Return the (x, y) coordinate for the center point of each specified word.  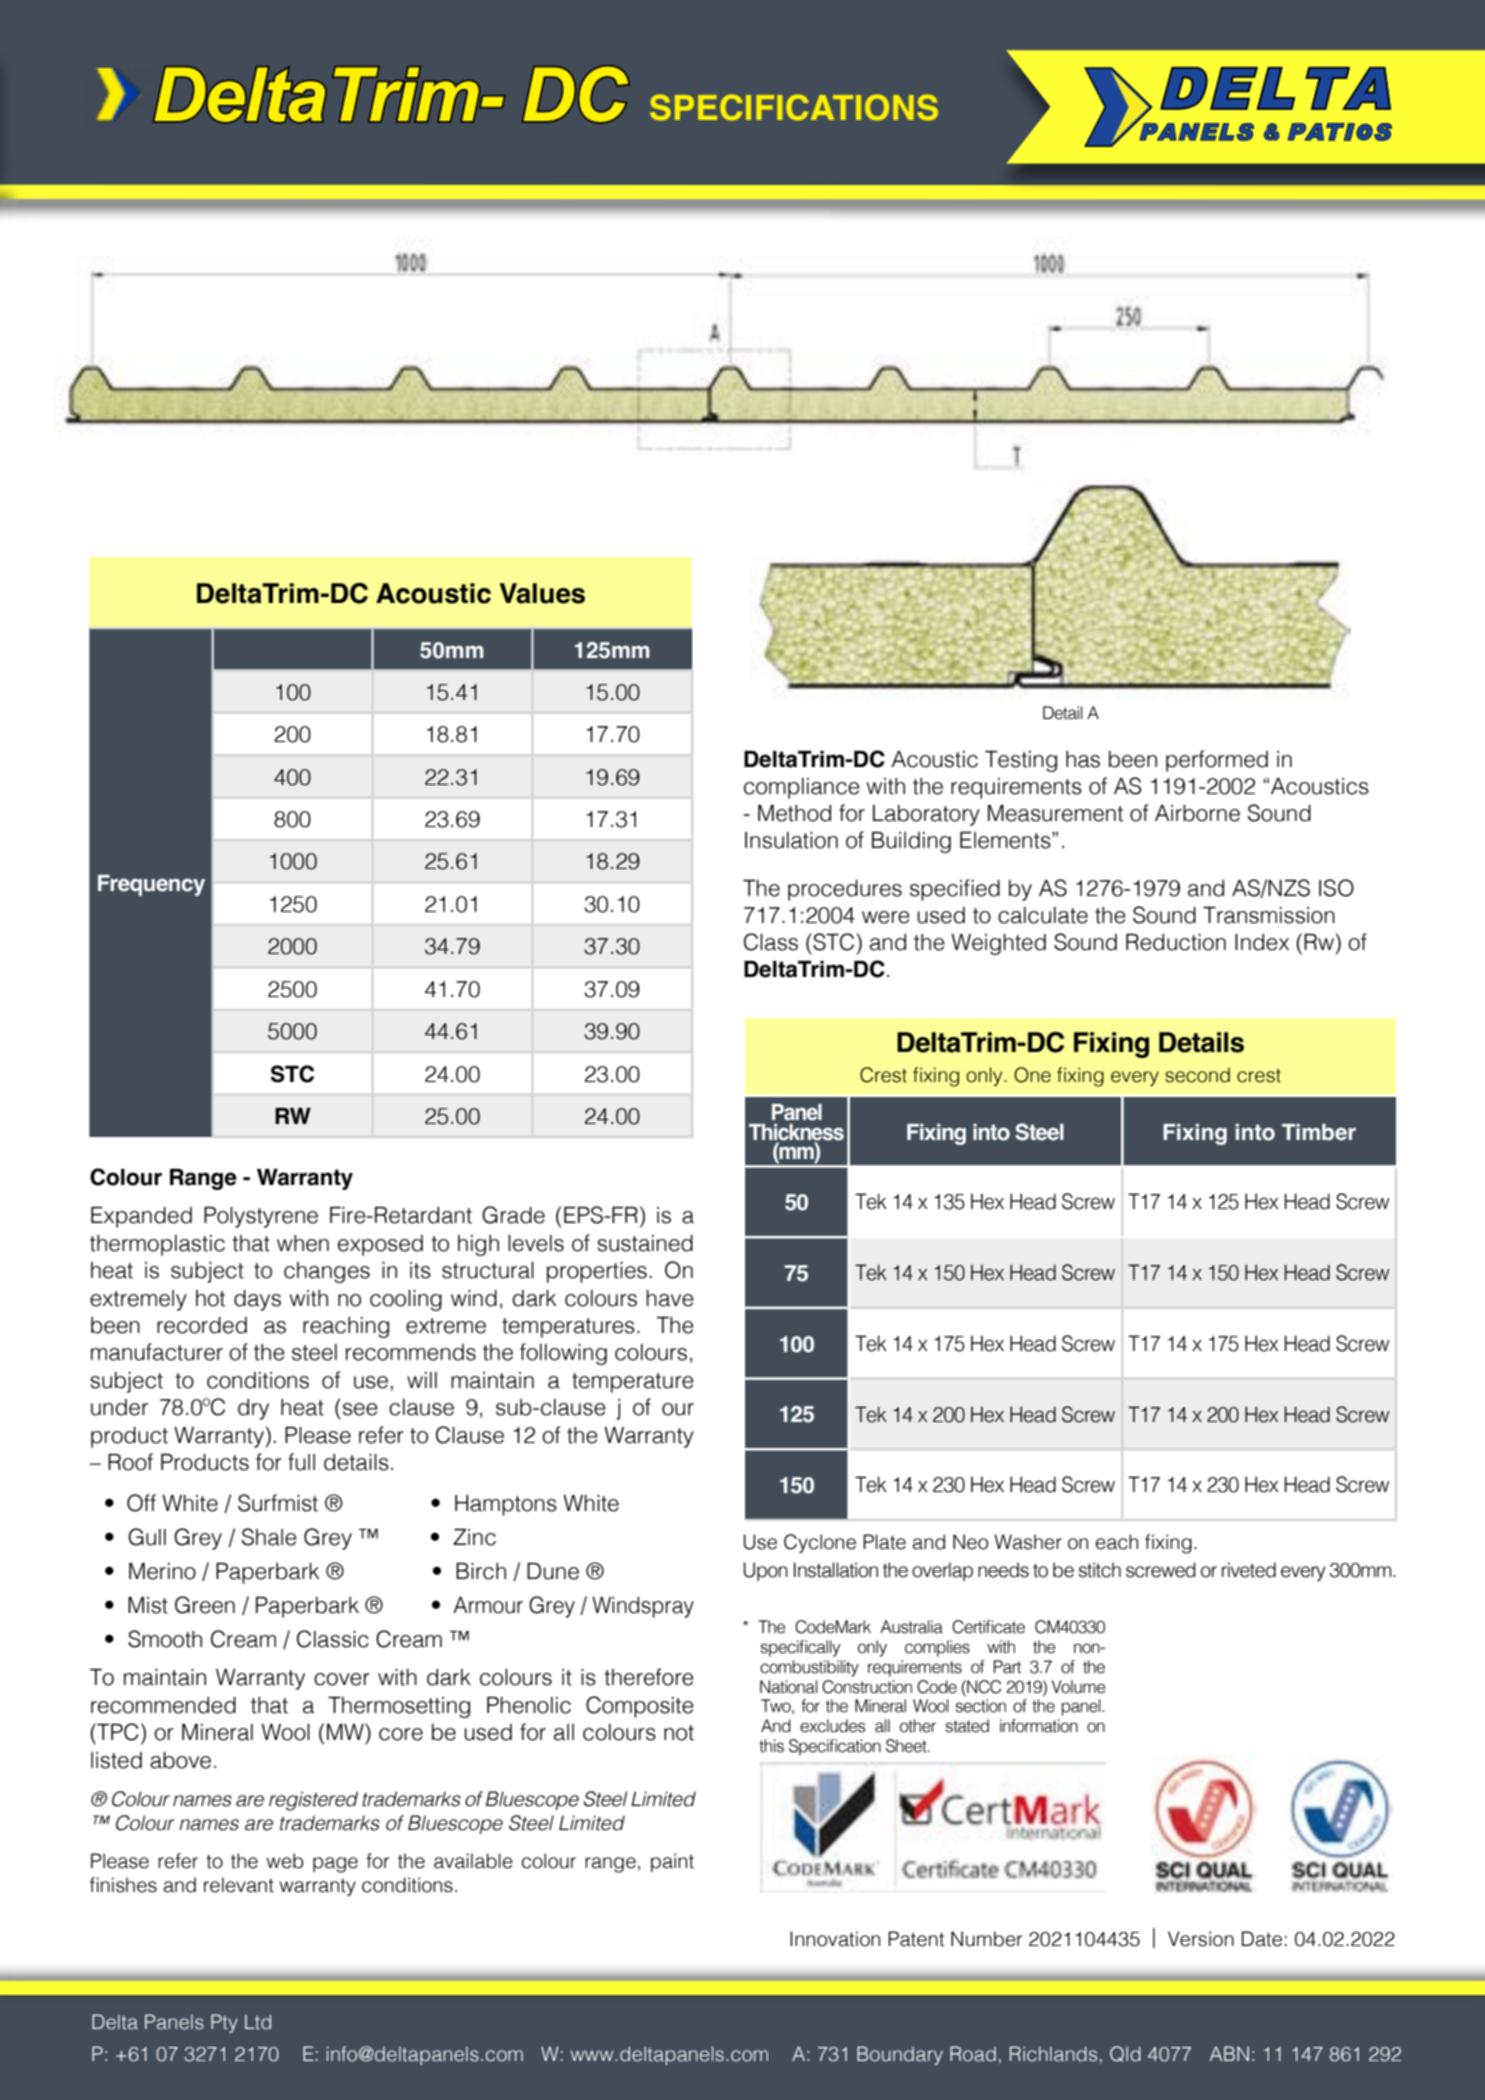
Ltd (258, 2022)
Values (542, 593)
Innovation (835, 1939)
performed (1217, 761)
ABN (1229, 2053)
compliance (802, 788)
